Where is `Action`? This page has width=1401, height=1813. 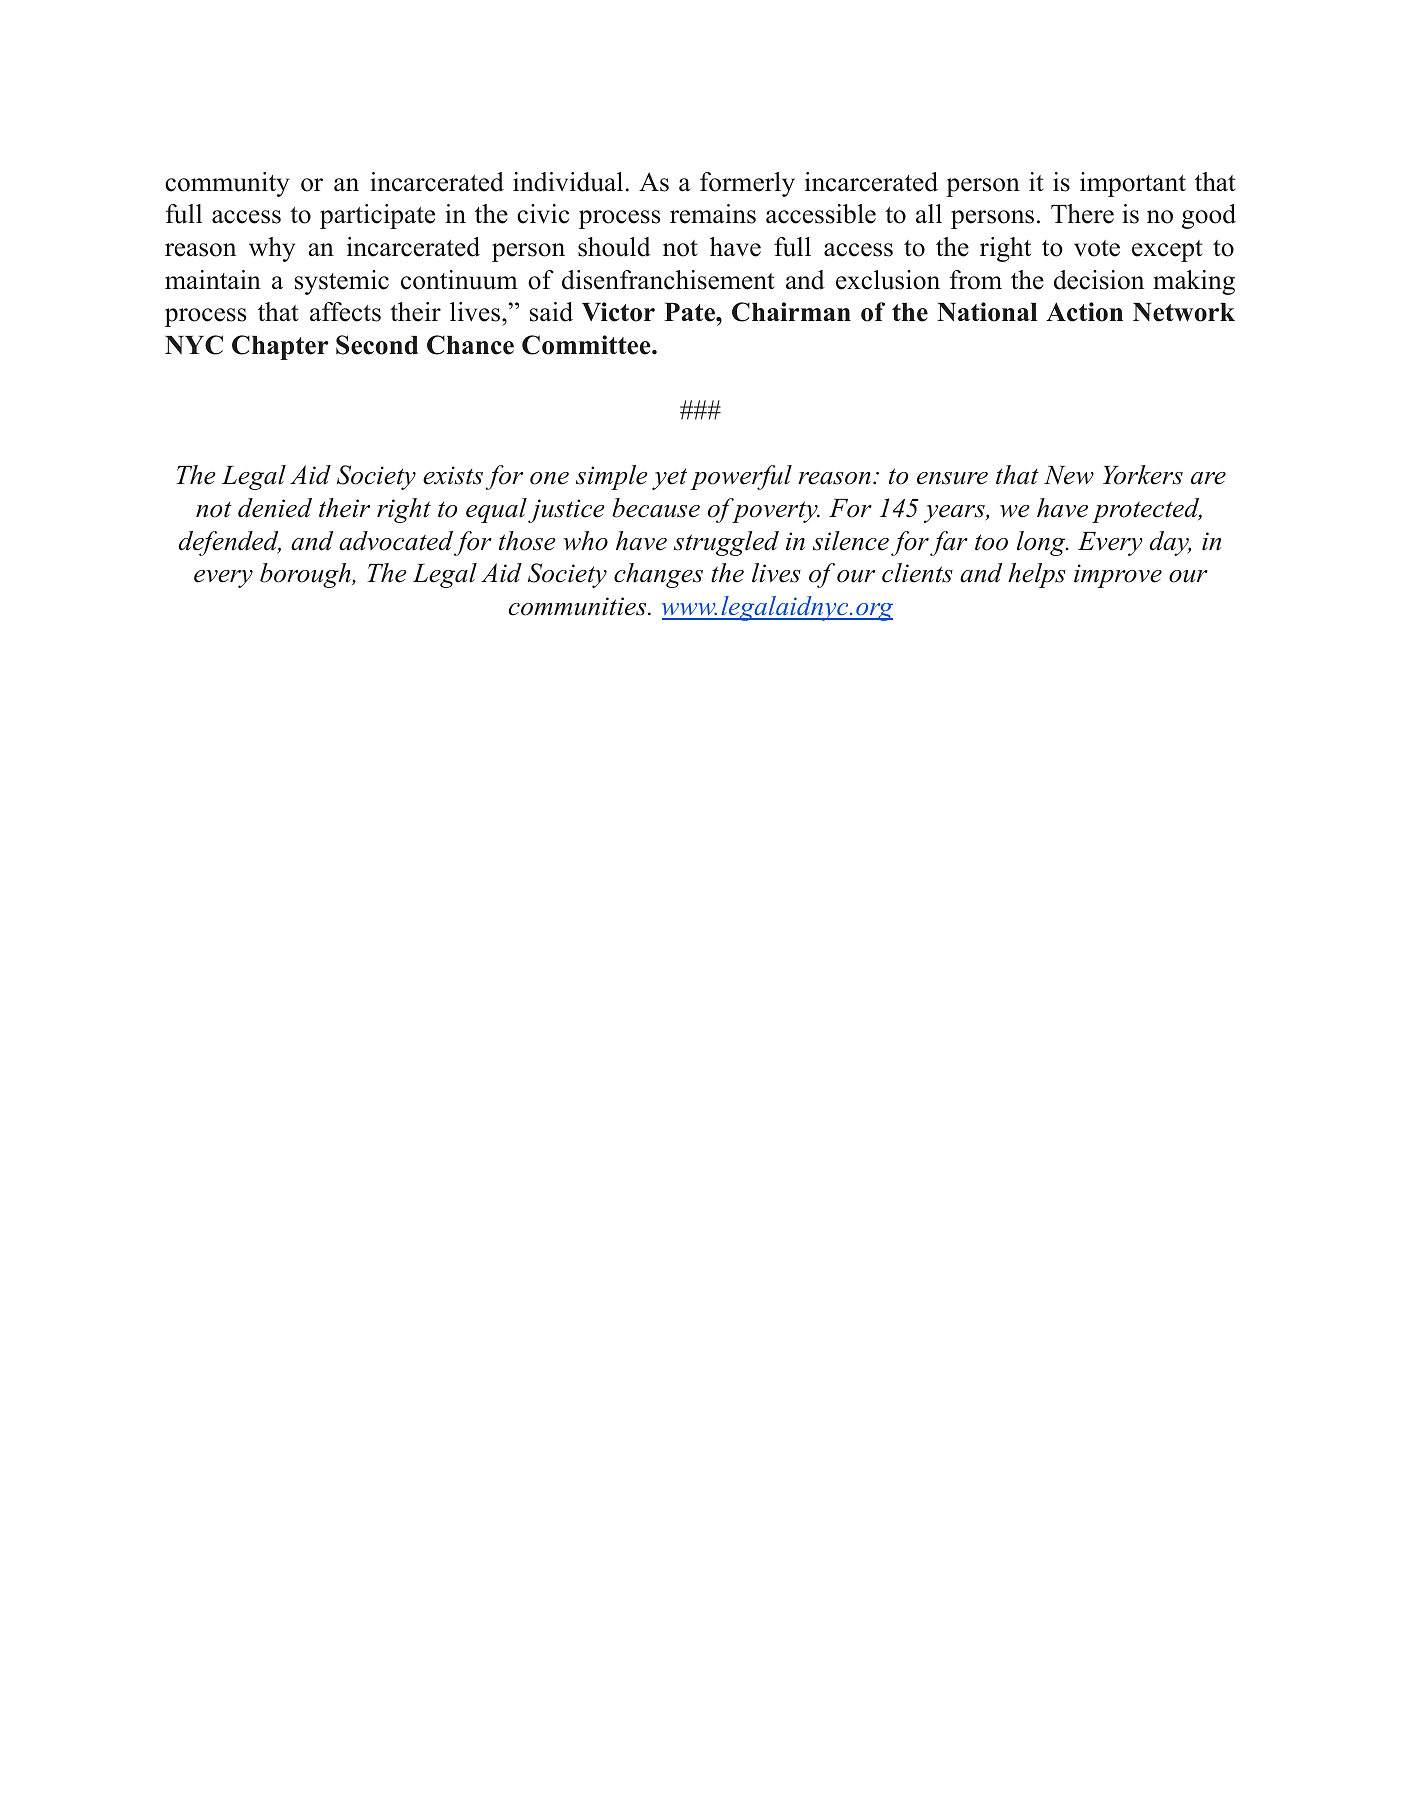
Action is located at coordinates (1084, 312).
